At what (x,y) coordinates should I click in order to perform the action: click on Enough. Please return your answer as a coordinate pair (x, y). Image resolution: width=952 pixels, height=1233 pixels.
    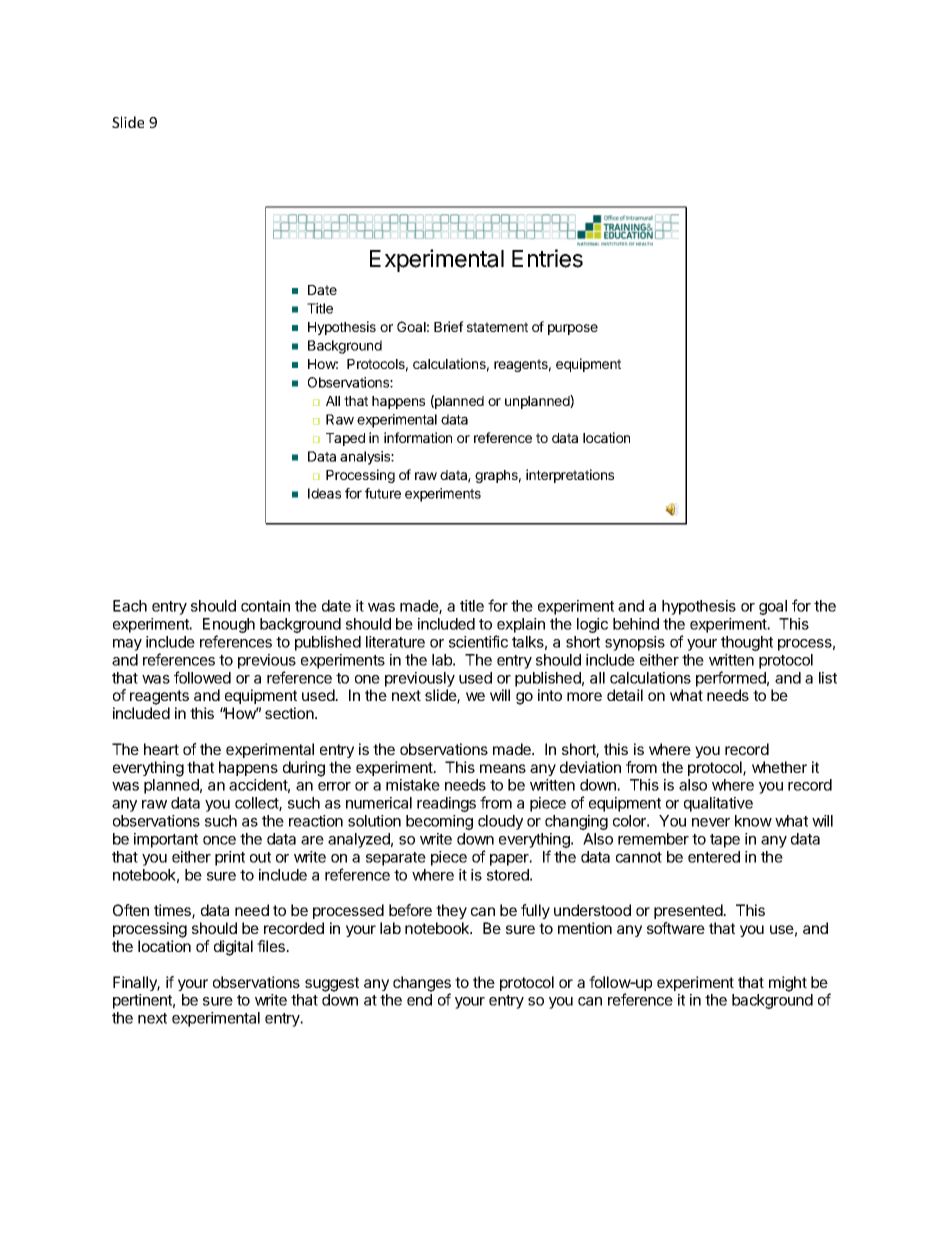
    Looking at the image, I should click on (229, 627).
